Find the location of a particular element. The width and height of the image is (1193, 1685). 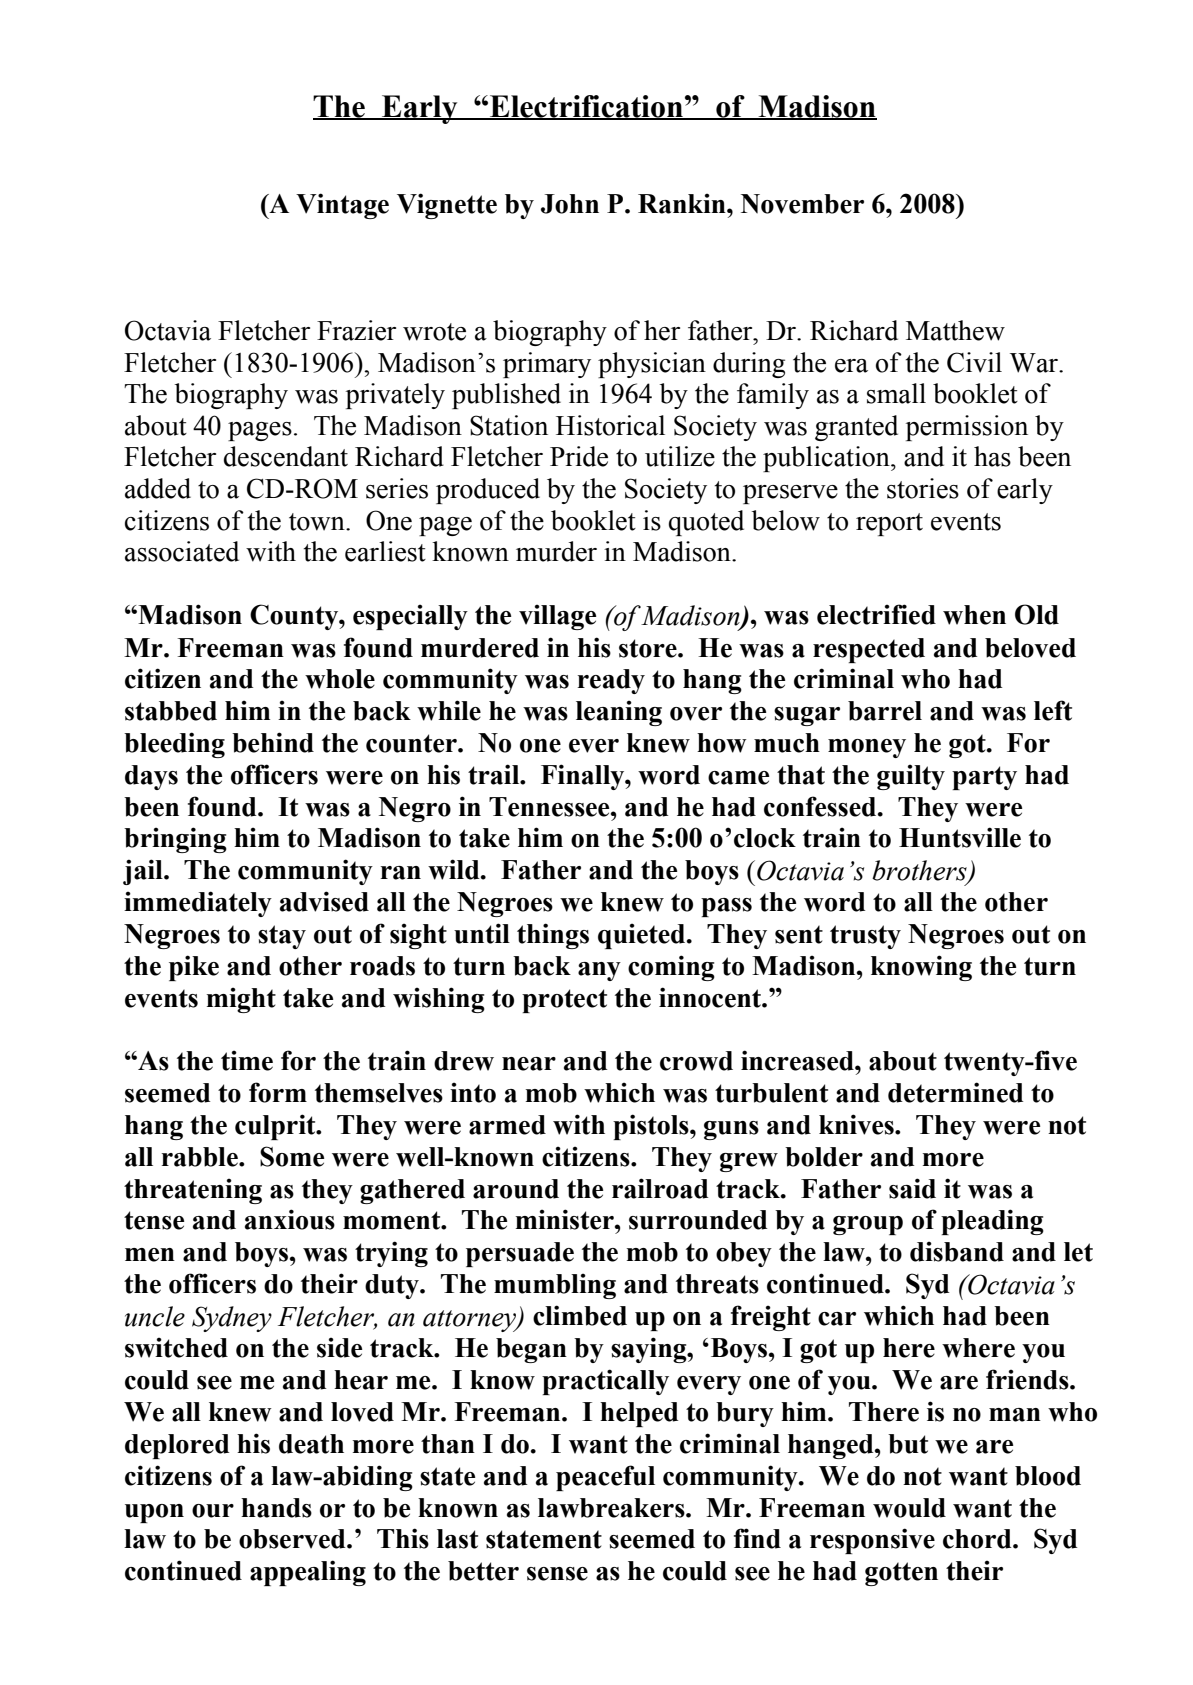

disband is located at coordinates (957, 1251).
